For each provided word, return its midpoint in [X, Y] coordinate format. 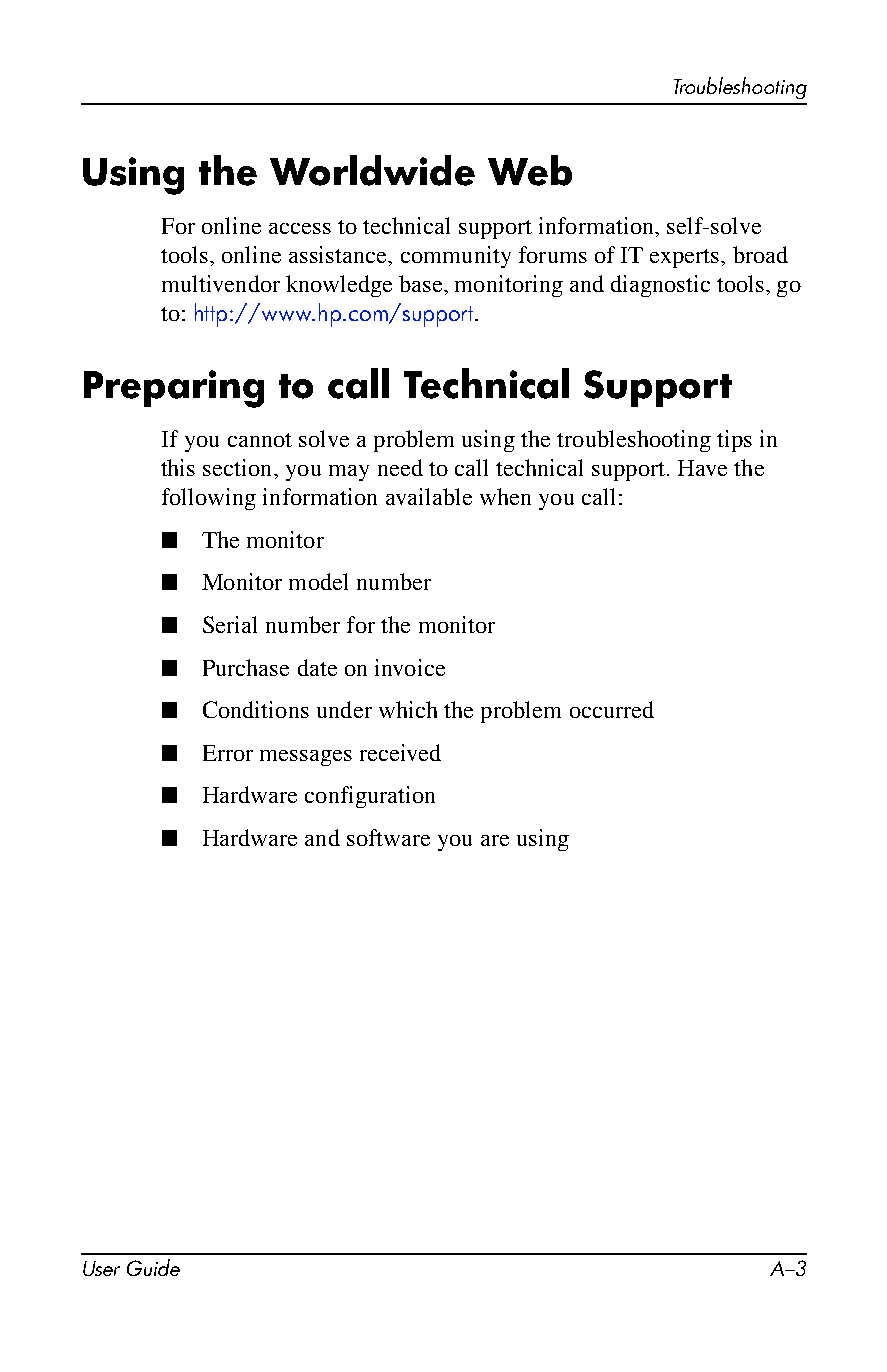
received [400, 752]
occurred [612, 709]
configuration [370, 797]
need [400, 467]
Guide [153, 1267]
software [388, 837]
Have [702, 468]
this [178, 467]
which [408, 709]
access [300, 228]
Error [228, 753]
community [456, 257]
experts [686, 258]
